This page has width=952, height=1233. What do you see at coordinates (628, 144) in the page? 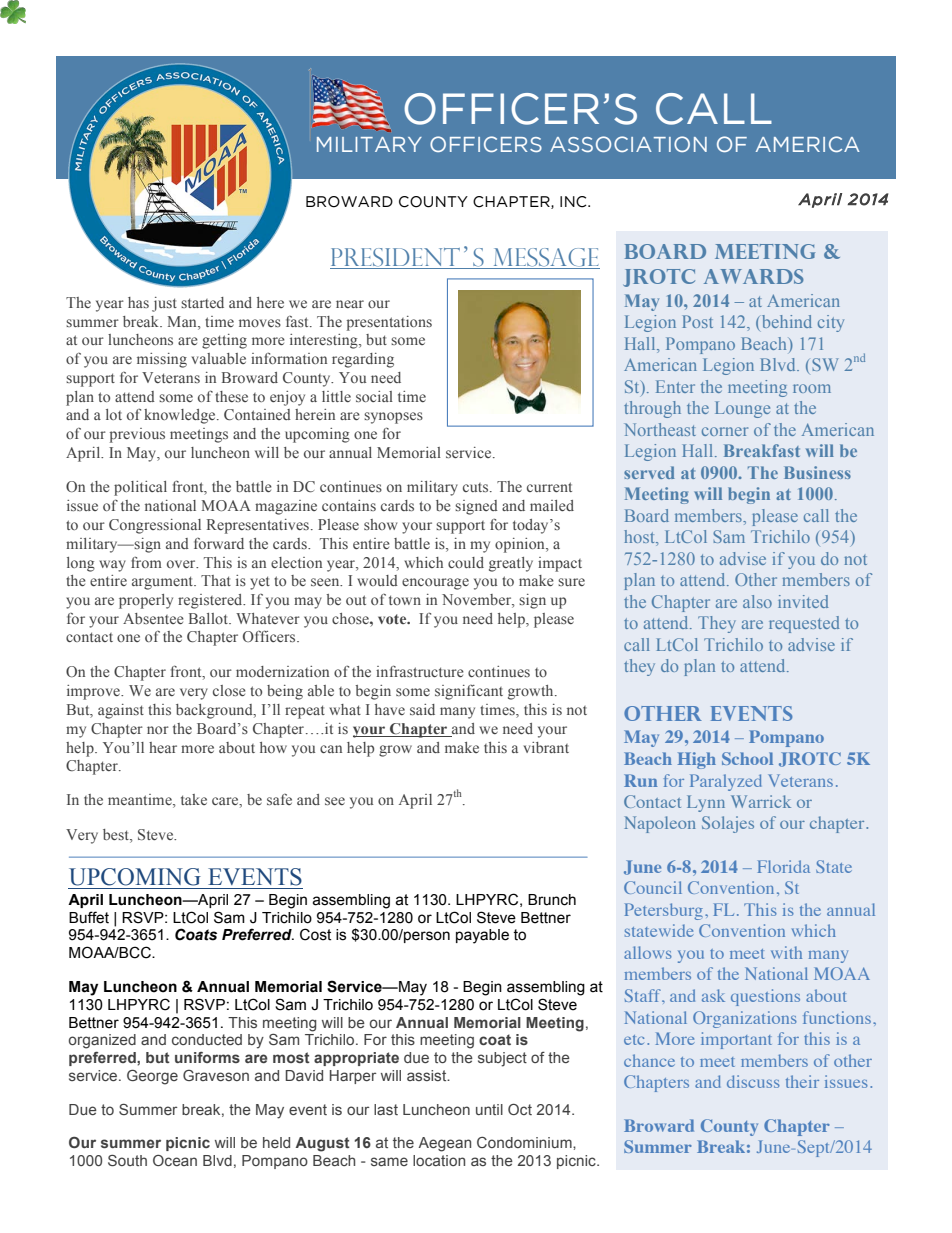
I see `ASSOCIATION` at bounding box center [628, 144].
